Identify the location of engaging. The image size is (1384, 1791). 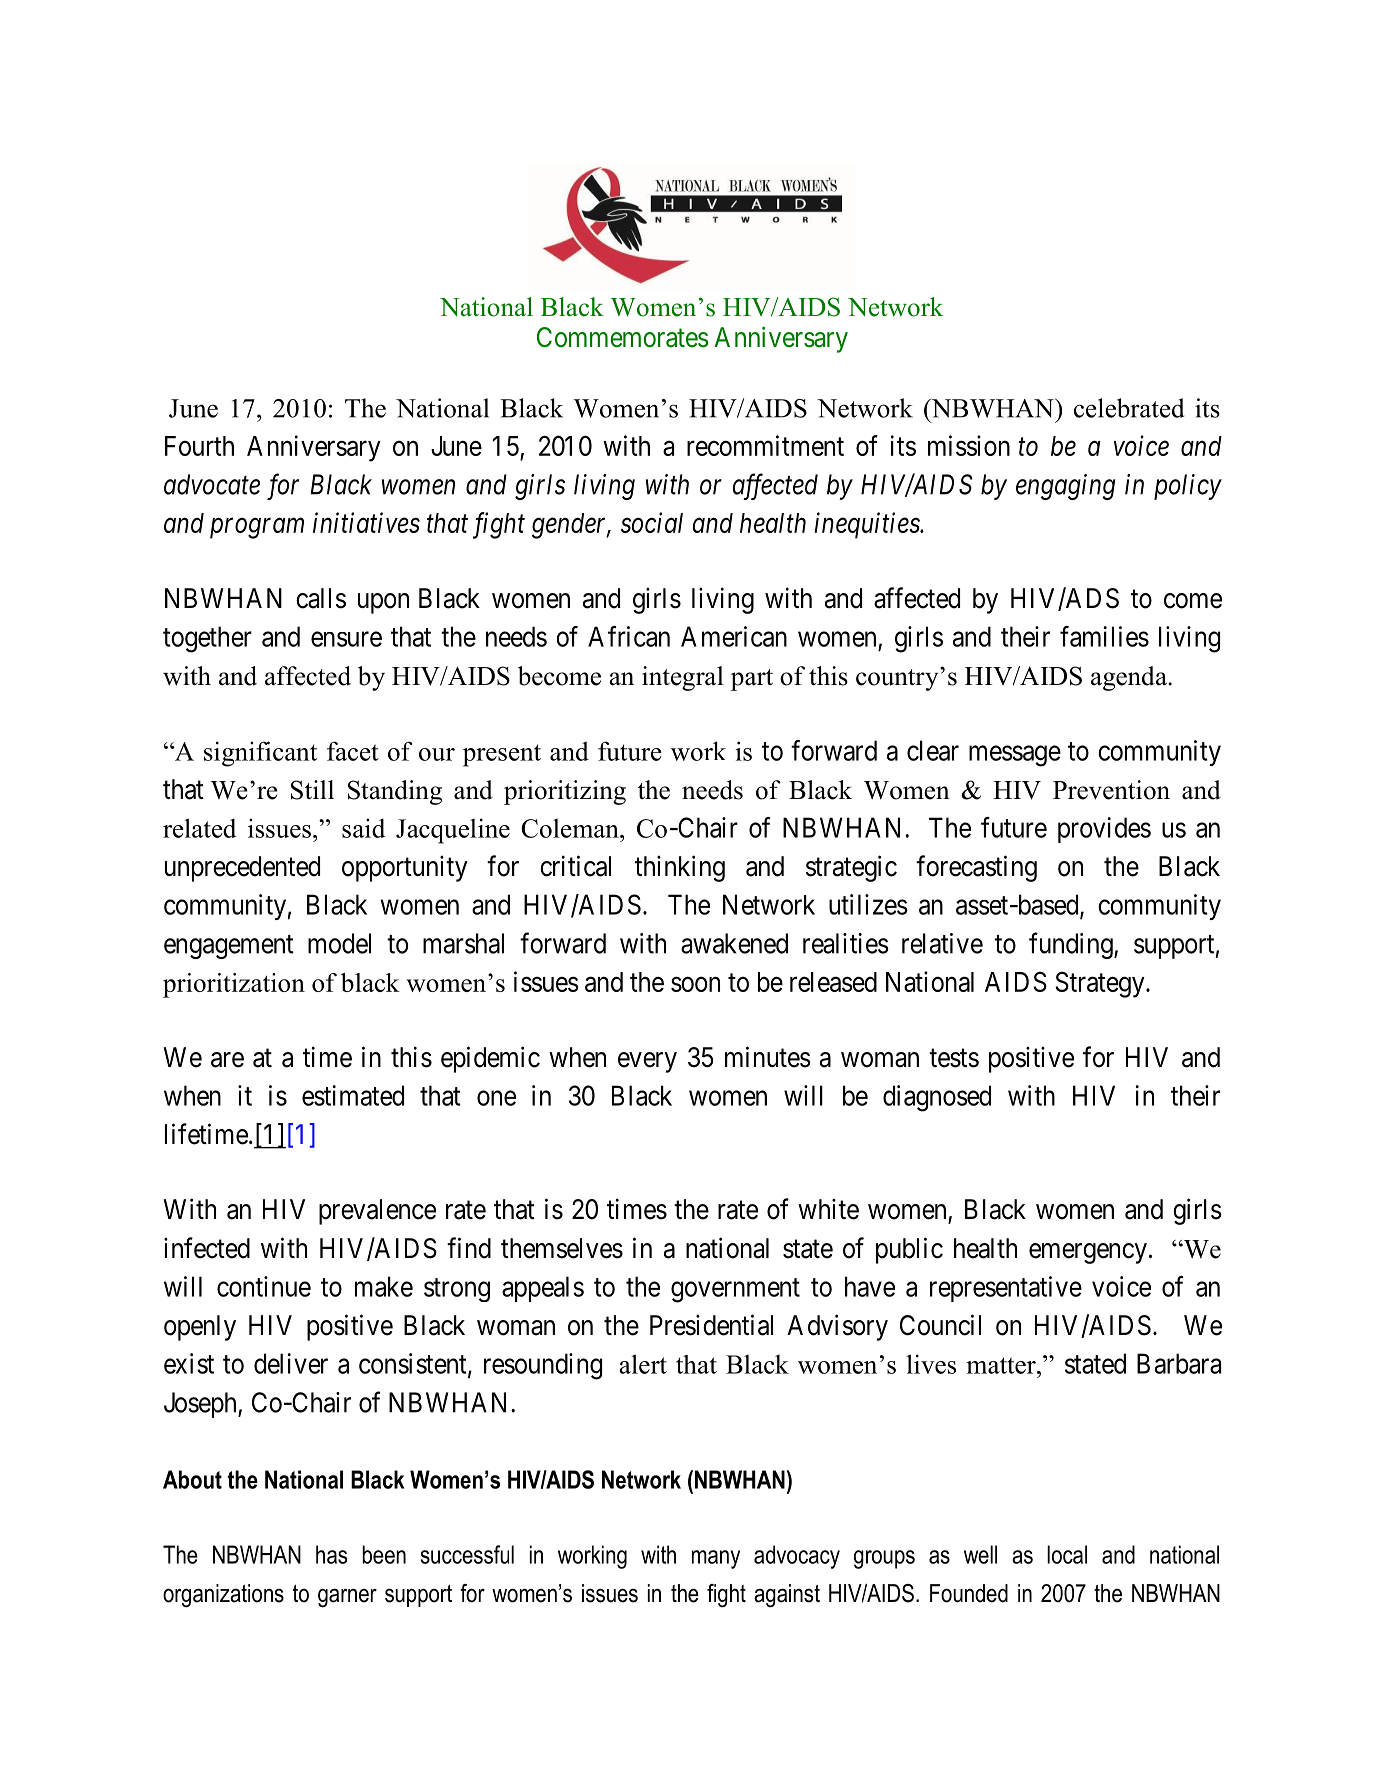
(1065, 487).
